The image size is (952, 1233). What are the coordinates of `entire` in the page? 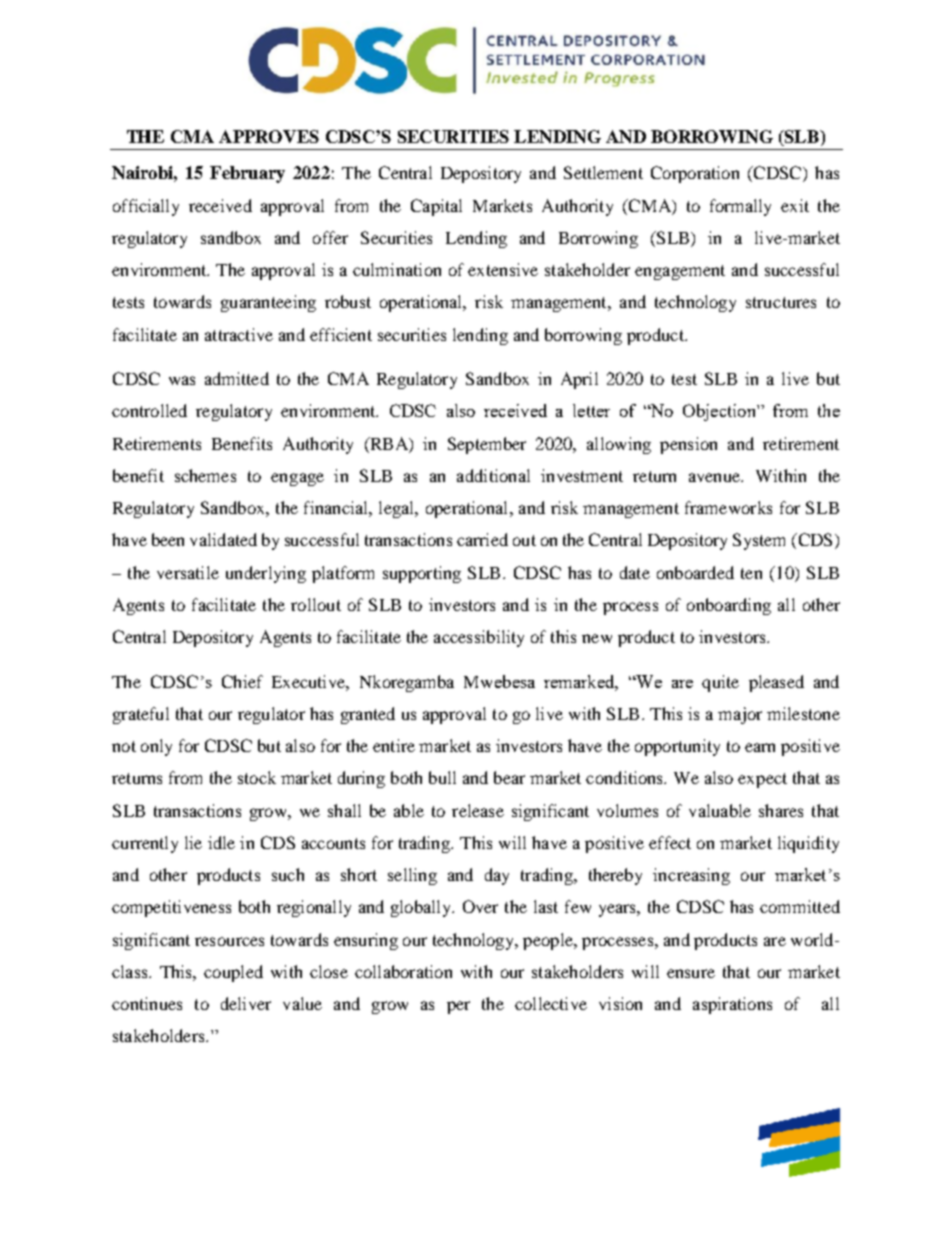 It's located at (394, 745).
